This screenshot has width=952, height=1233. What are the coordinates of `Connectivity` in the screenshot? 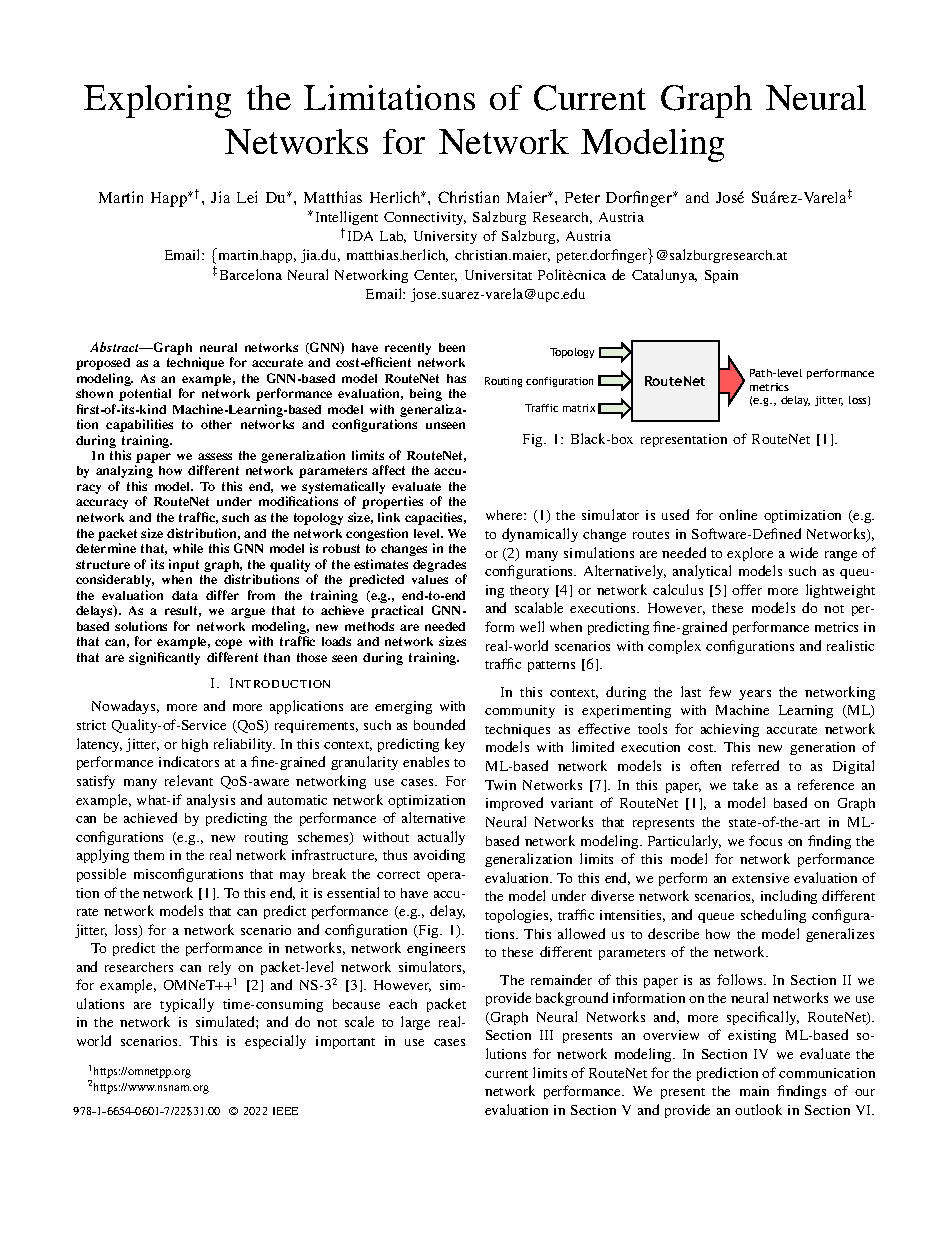 It's located at (425, 218).
